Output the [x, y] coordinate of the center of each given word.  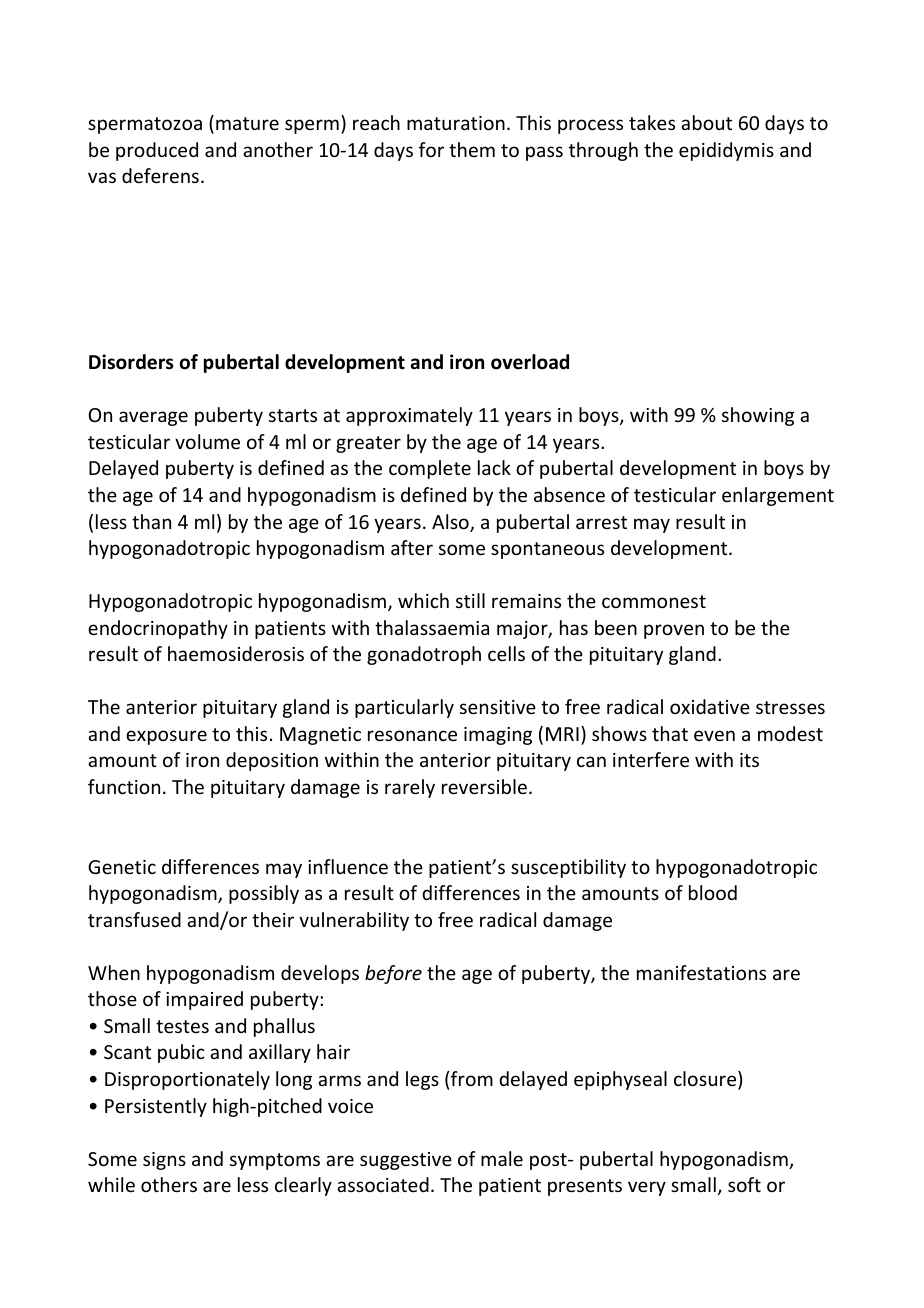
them [472, 149]
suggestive [406, 1161]
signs [164, 1161]
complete [430, 469]
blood [713, 892]
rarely [410, 788]
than [151, 521]
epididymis [726, 151]
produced [157, 151]
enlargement [778, 496]
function [124, 786]
